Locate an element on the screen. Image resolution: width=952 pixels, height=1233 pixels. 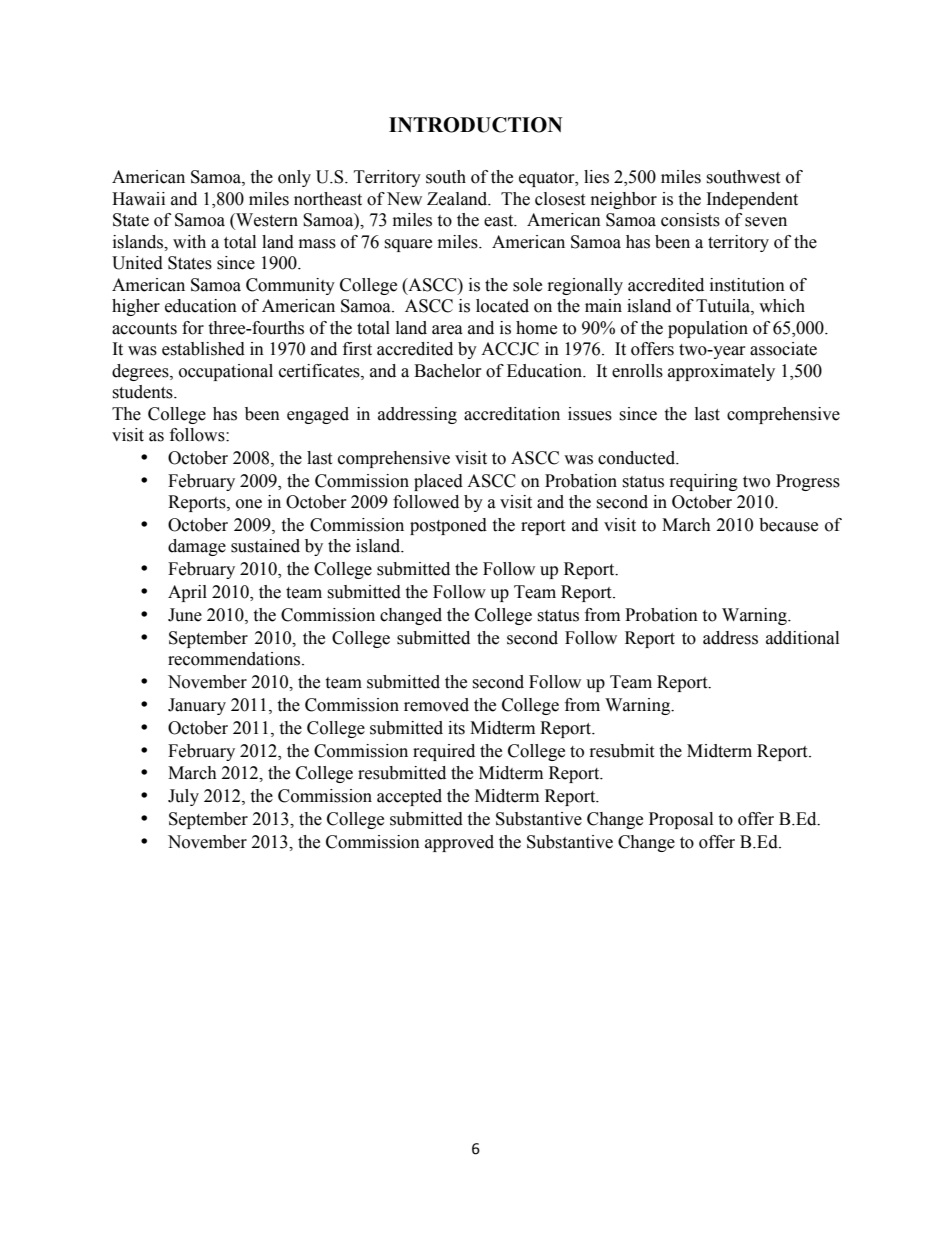
July is located at coordinates (183, 797).
